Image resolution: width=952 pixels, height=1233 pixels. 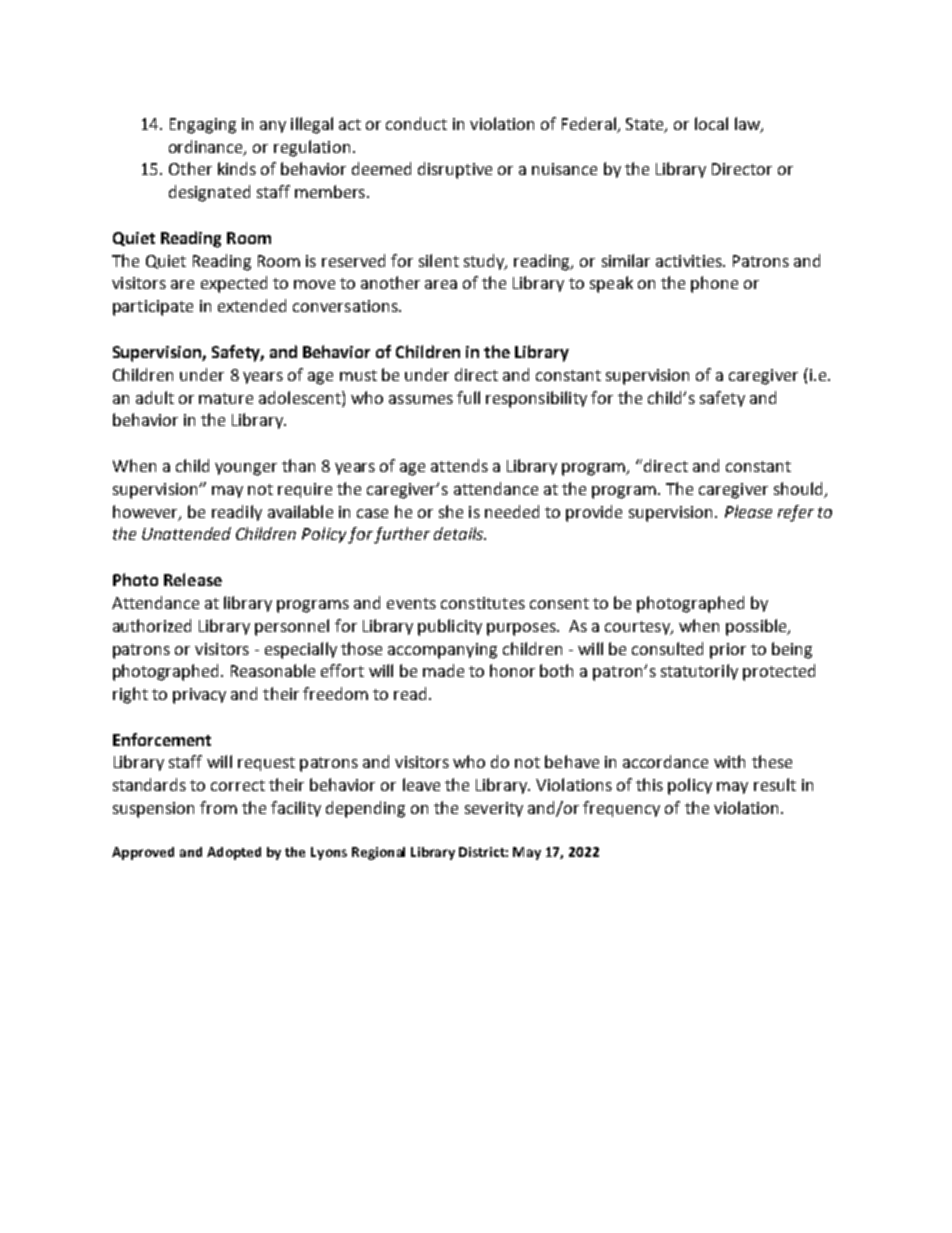 What do you see at coordinates (203, 126) in the document?
I see `Engaging` at bounding box center [203, 126].
